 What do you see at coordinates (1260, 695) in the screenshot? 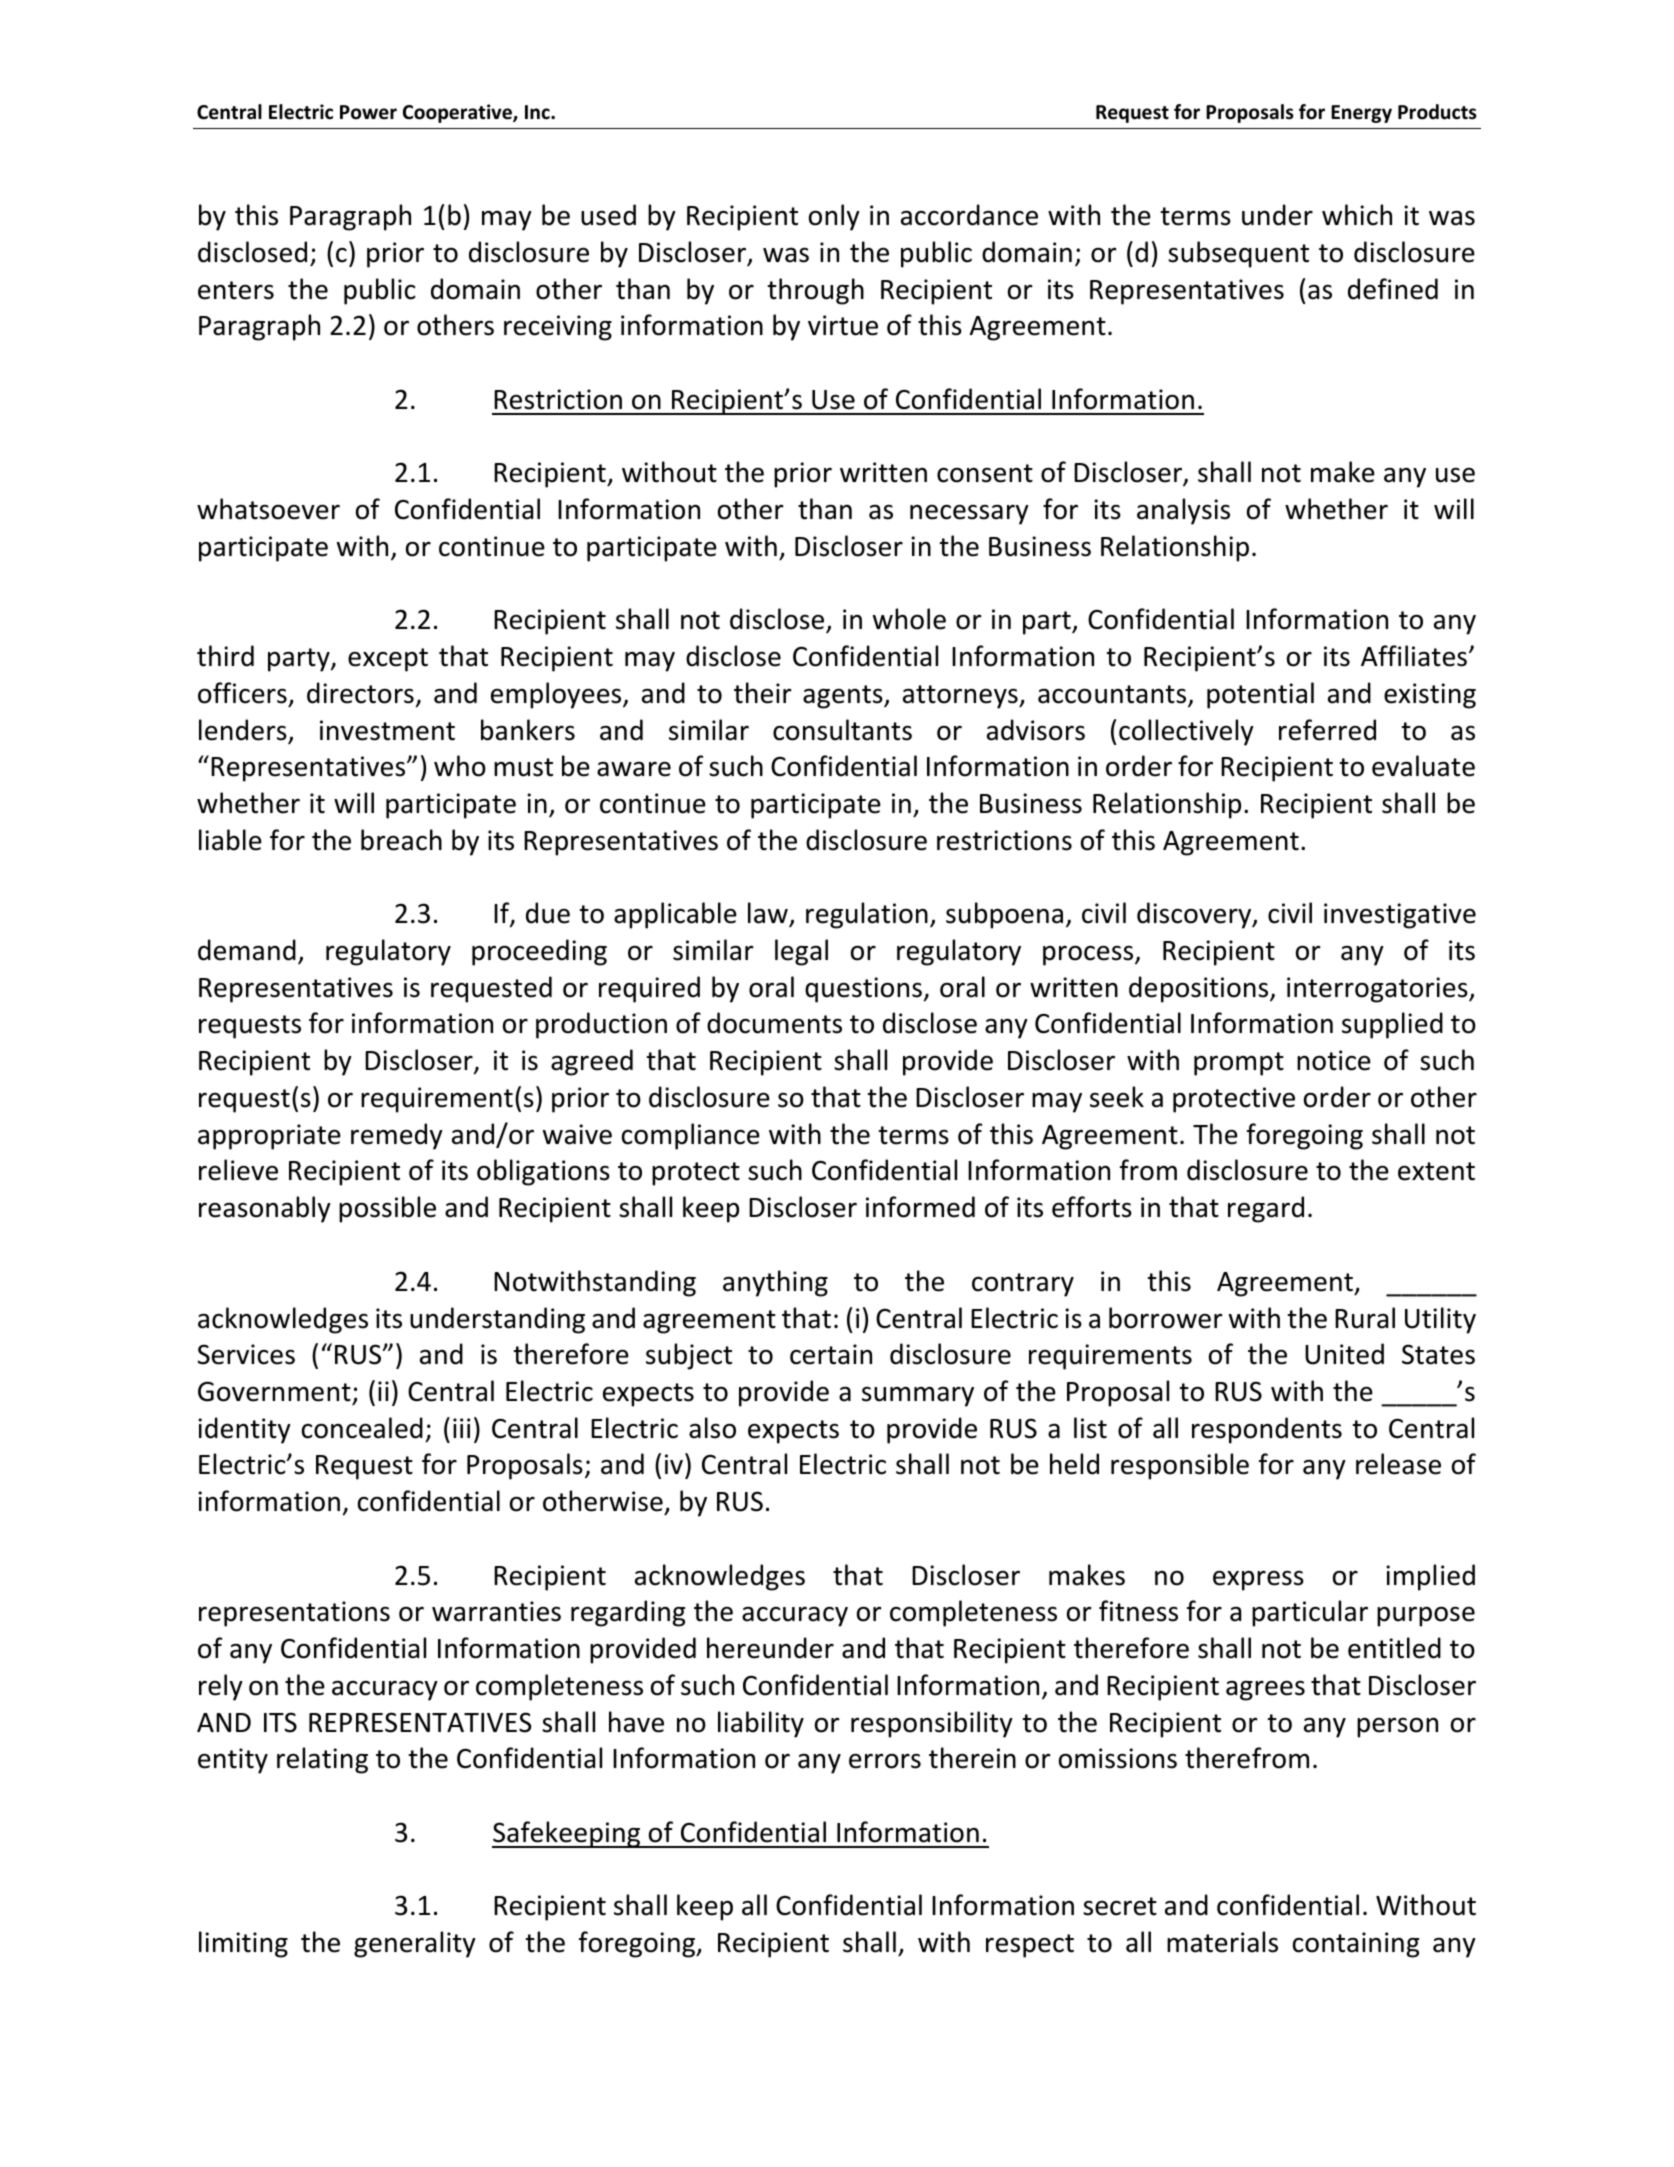
I see `potential` at bounding box center [1260, 695].
